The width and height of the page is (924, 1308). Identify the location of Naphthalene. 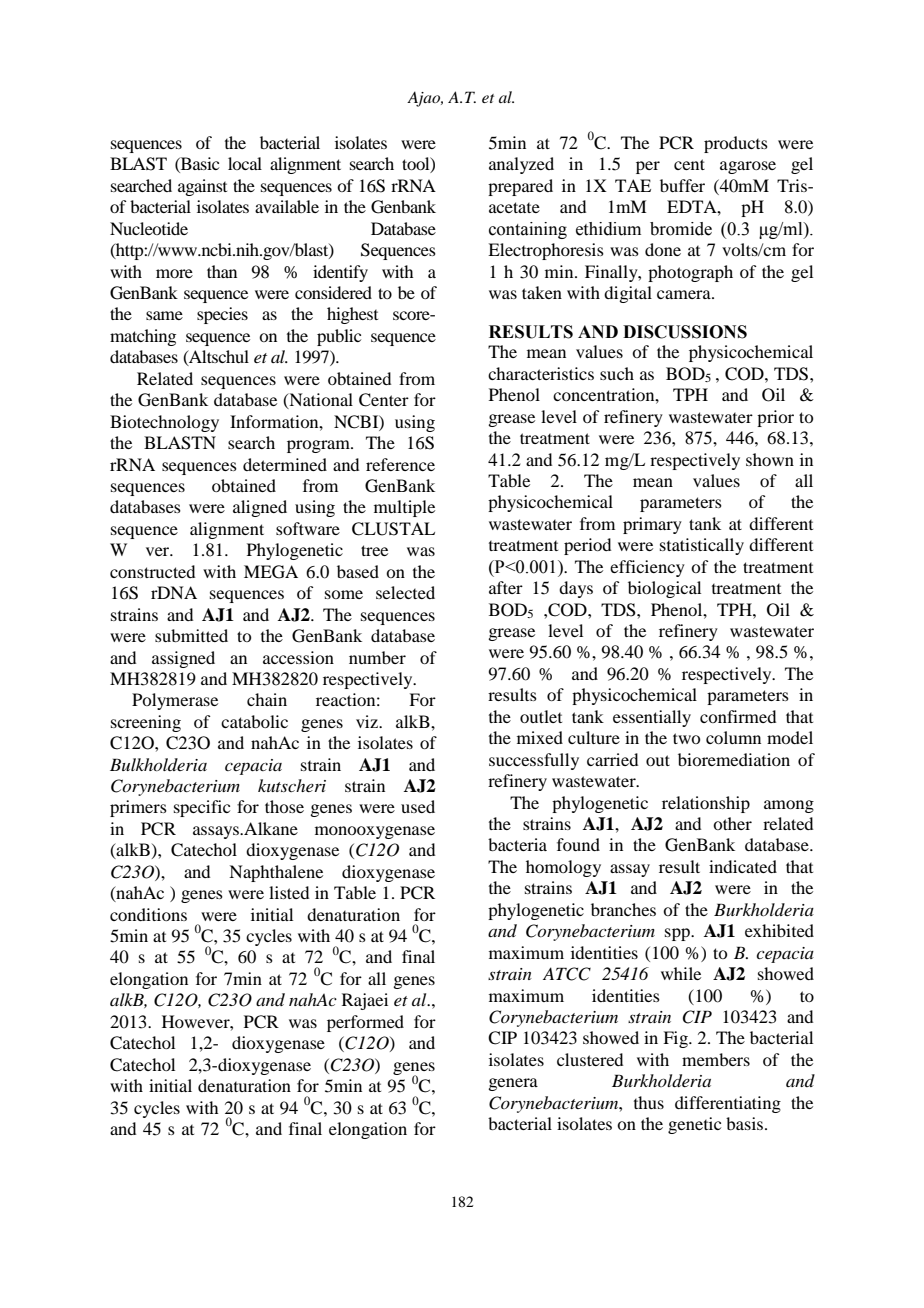
(276, 873).
